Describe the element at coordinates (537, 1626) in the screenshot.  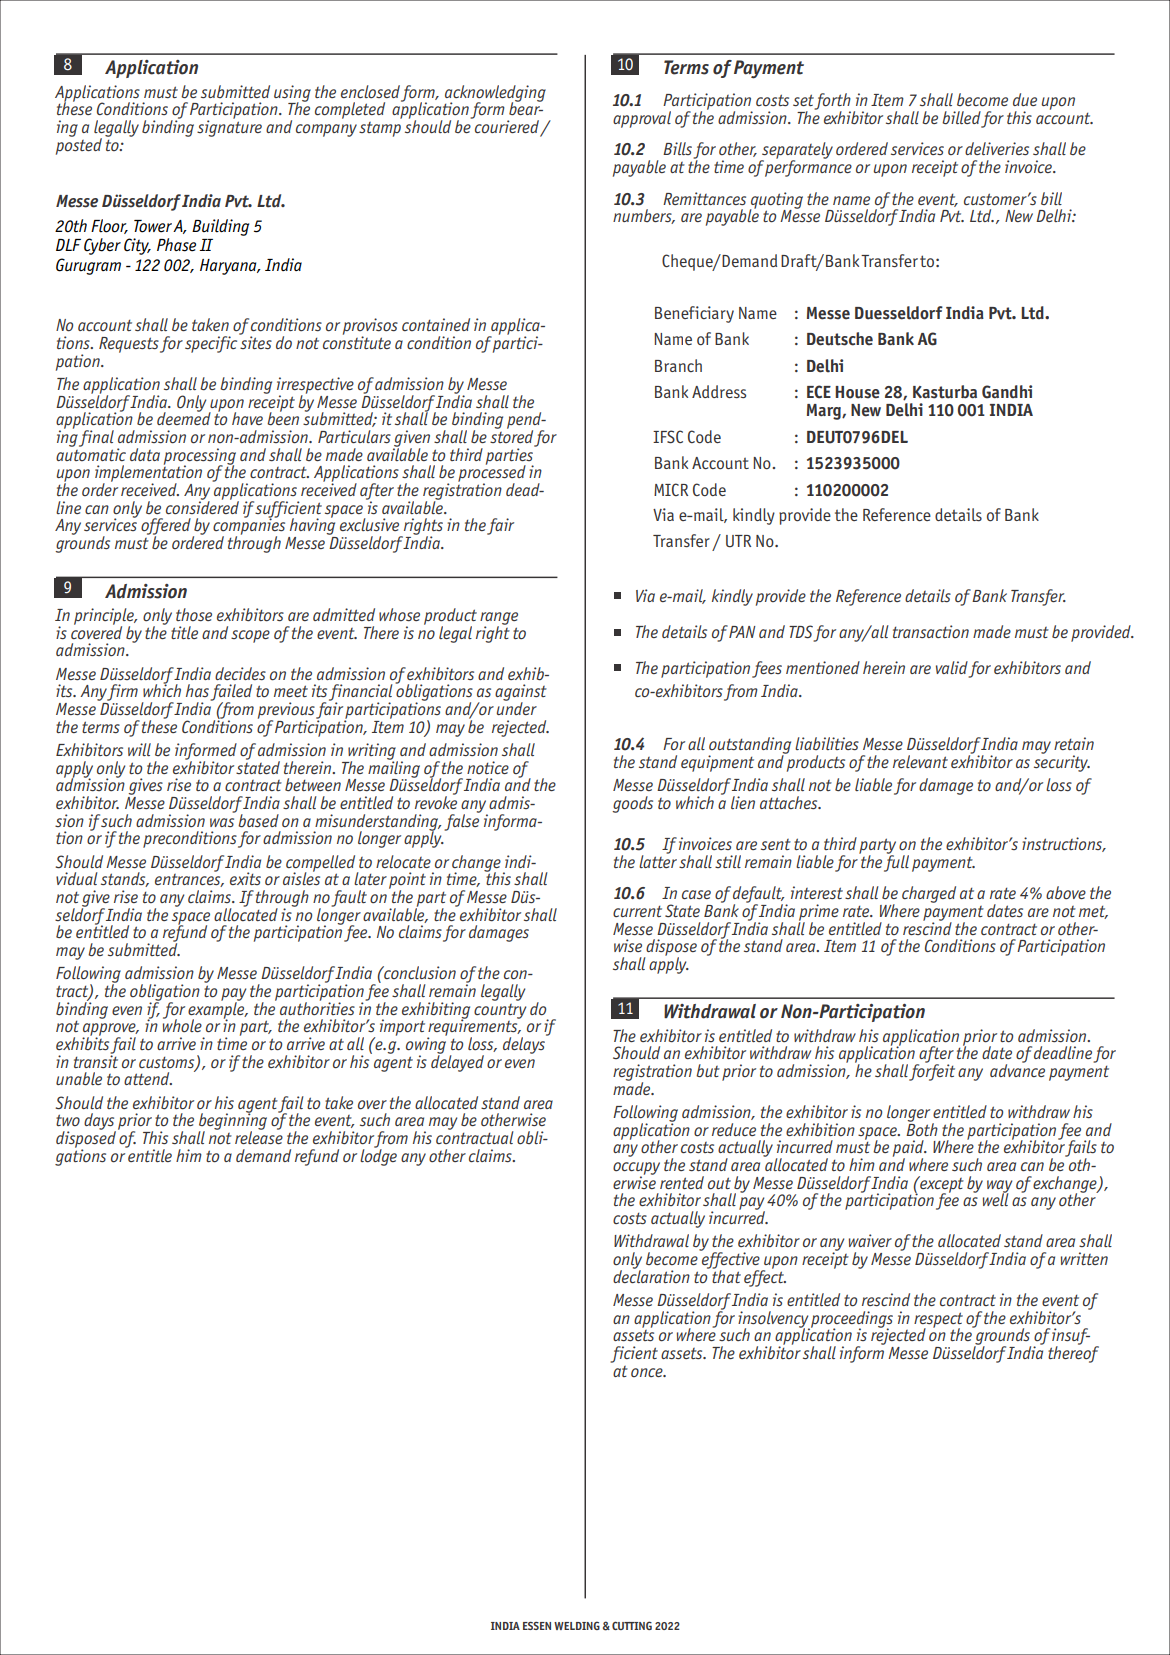
I see `ESSEN` at that location.
